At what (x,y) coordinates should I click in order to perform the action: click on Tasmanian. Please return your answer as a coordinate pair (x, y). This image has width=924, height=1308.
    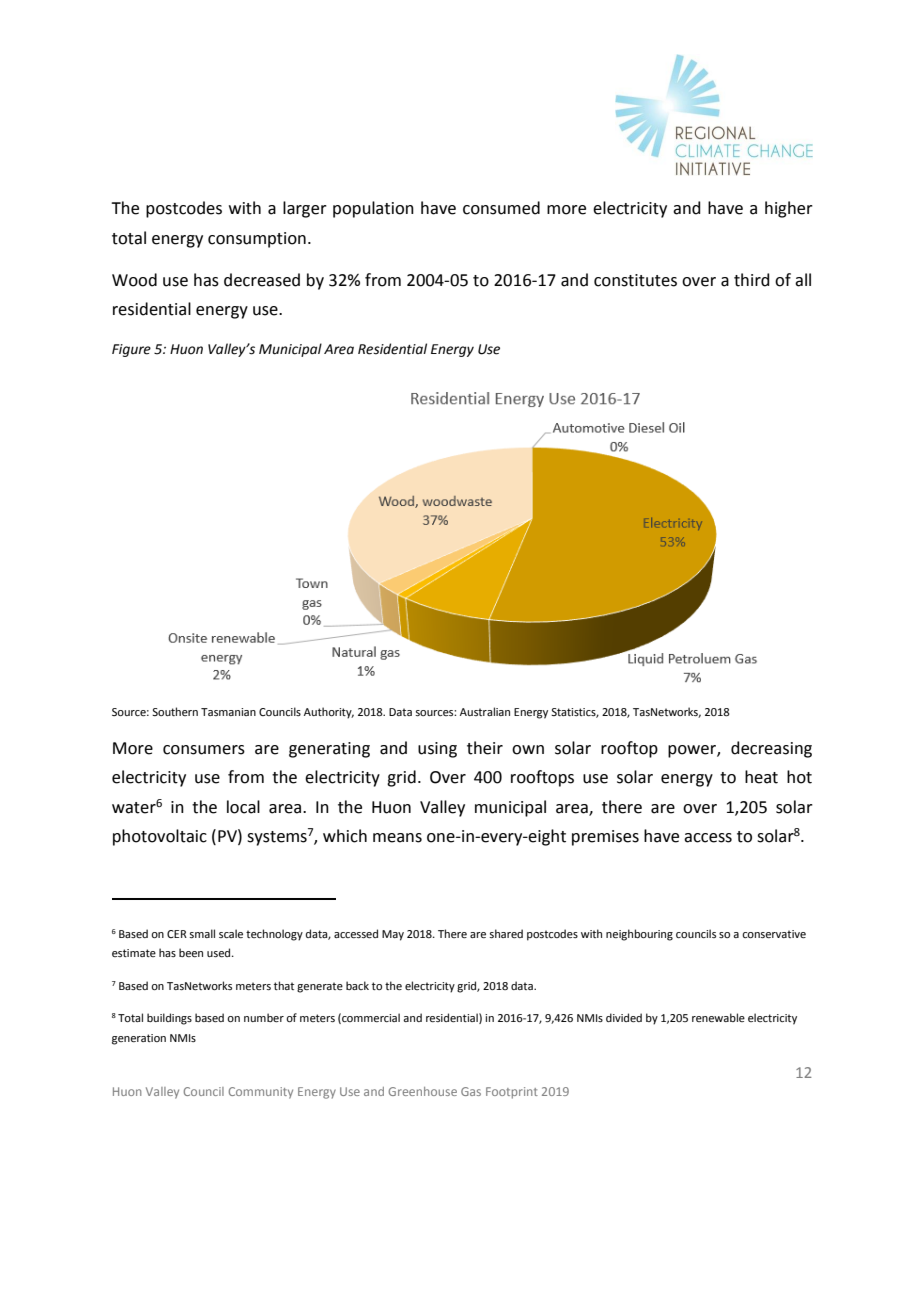
    Looking at the image, I should click on (228, 712).
